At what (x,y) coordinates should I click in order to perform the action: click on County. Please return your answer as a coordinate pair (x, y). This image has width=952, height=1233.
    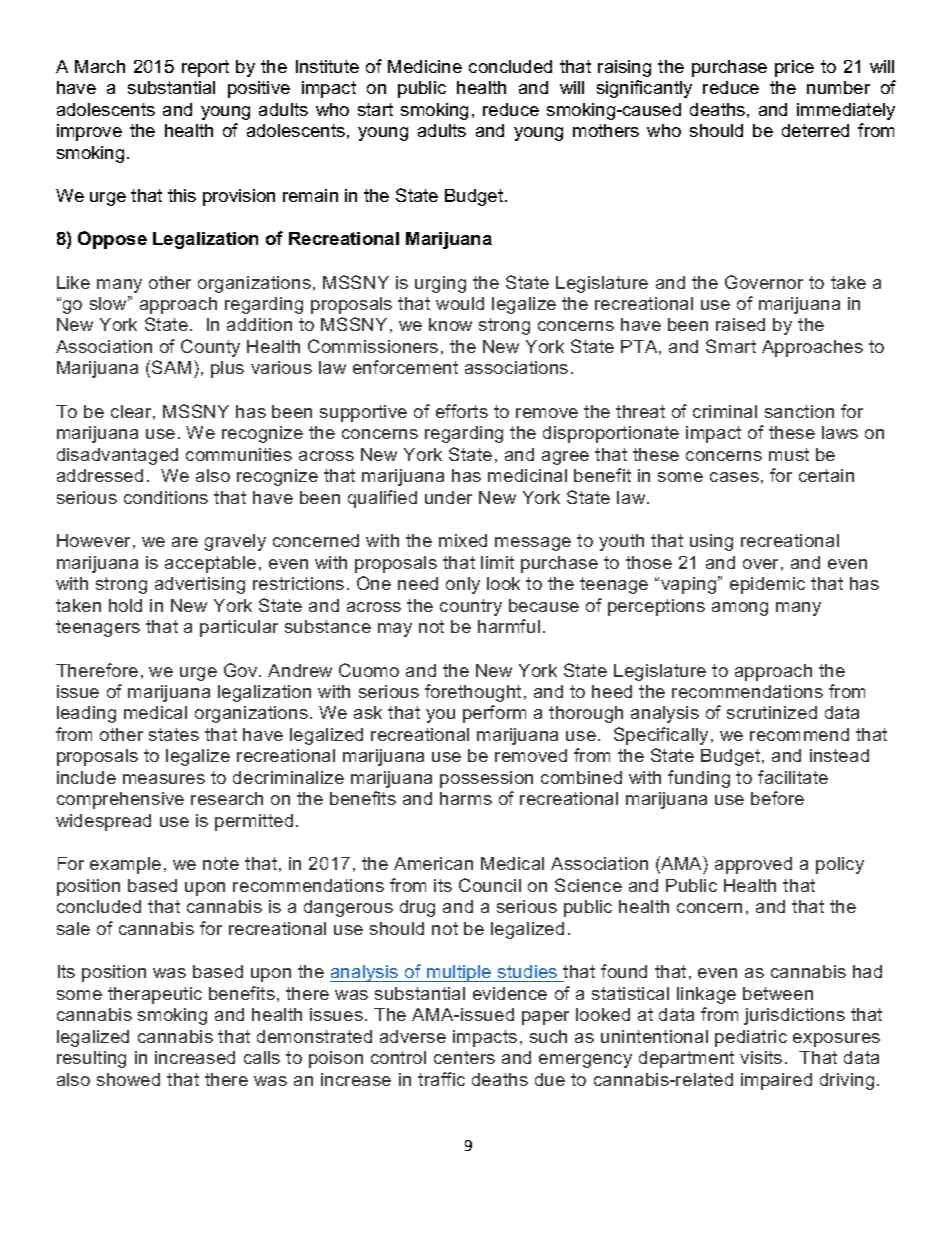
    Looking at the image, I should click on (210, 348).
